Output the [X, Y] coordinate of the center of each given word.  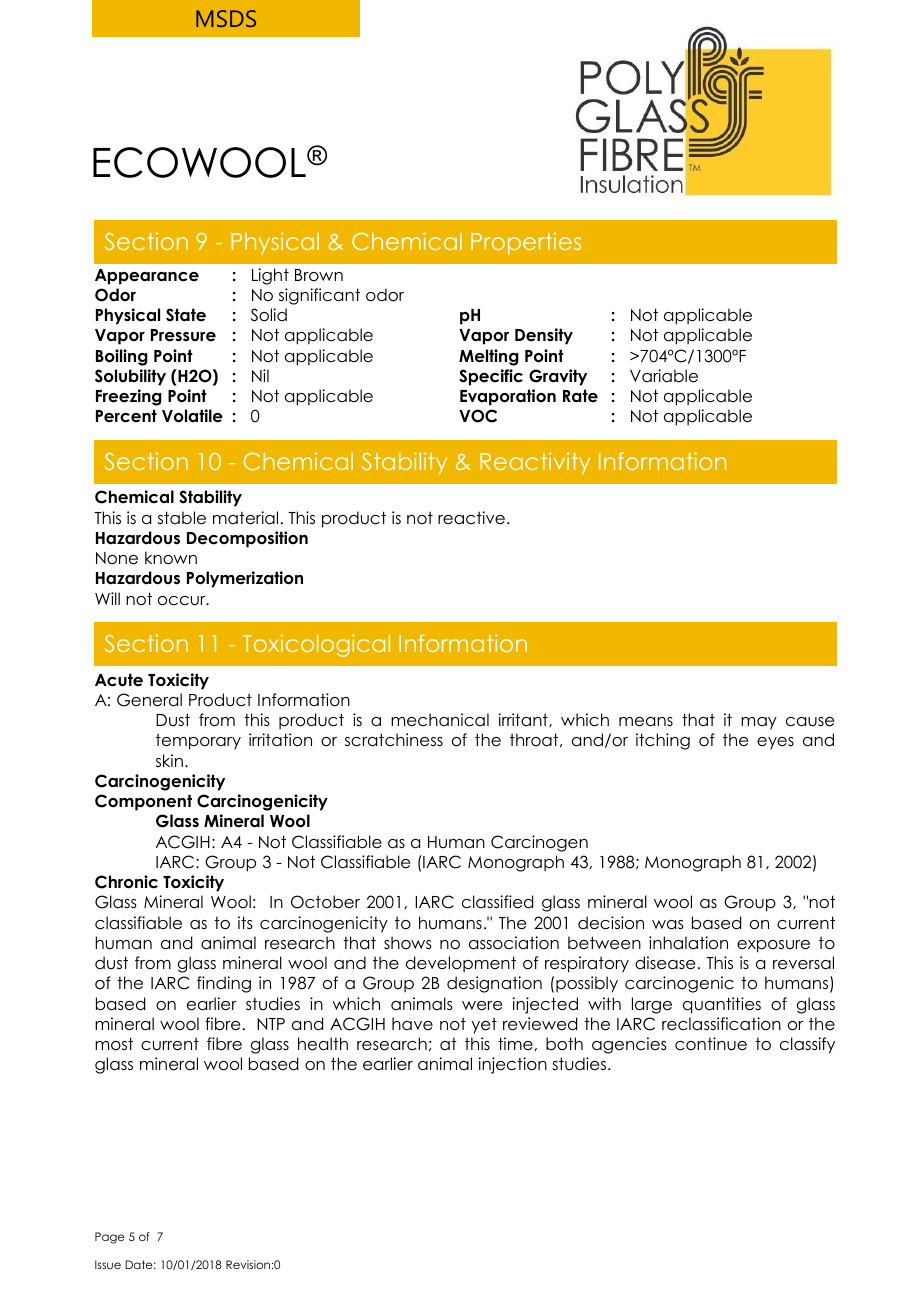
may [759, 723]
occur [183, 601]
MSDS [226, 18]
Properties [526, 243]
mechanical [440, 720]
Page [110, 1238]
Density [544, 336]
